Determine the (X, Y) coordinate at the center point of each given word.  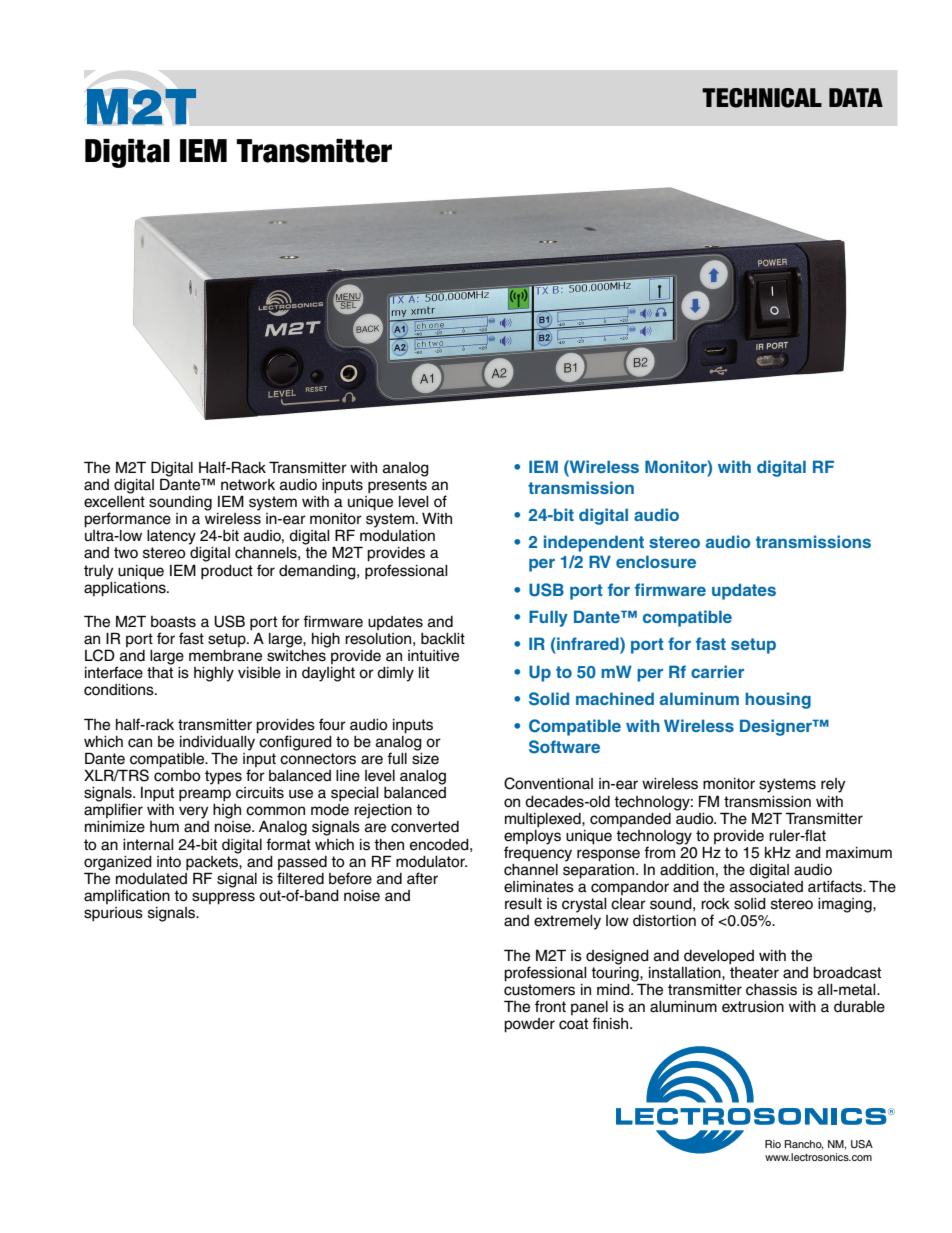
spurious (113, 914)
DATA (856, 97)
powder (529, 1025)
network (248, 485)
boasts (173, 622)
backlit (443, 639)
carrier (717, 671)
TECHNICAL (762, 98)
